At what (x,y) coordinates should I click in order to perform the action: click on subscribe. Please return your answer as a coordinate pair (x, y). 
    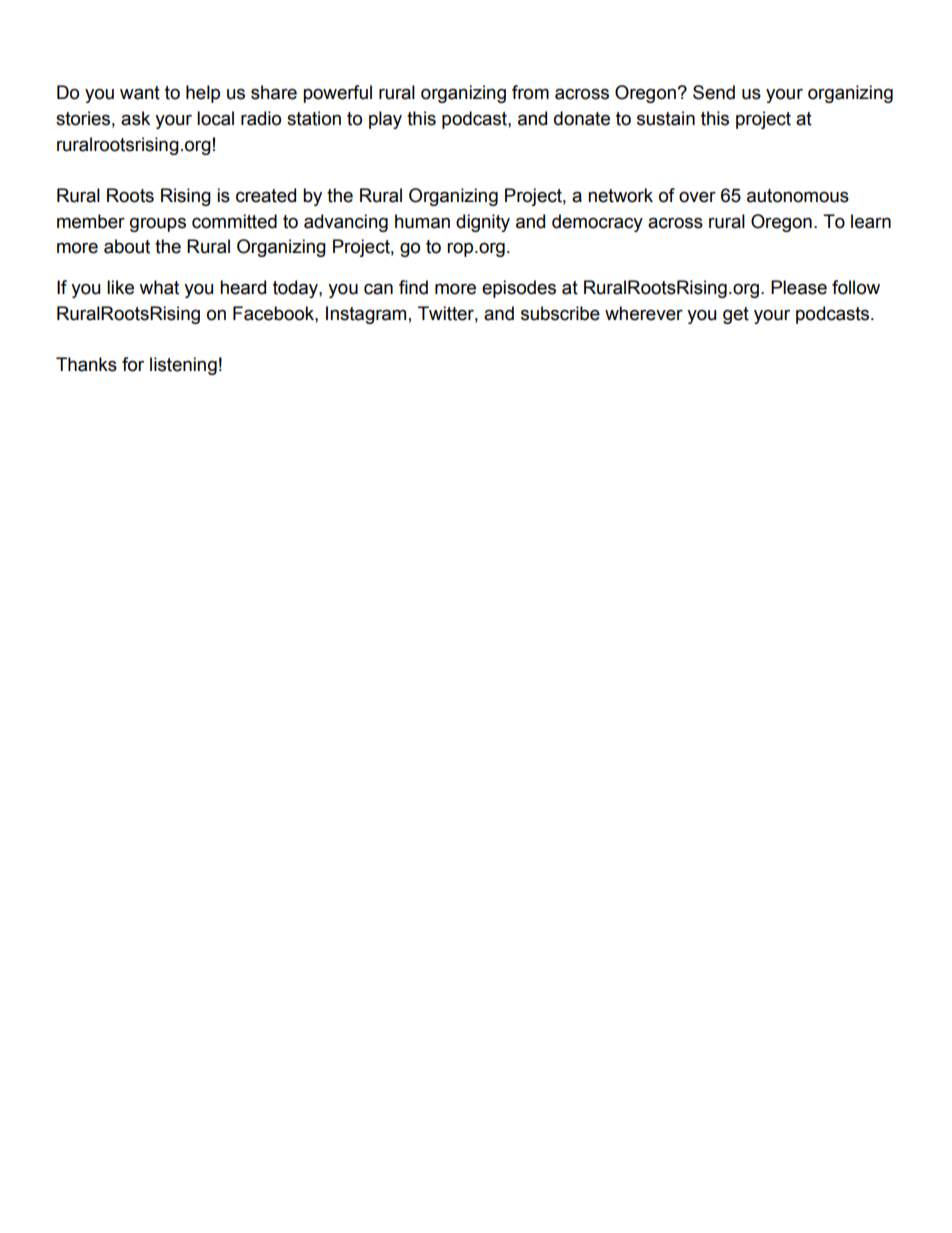
    Looking at the image, I should click on (560, 313).
